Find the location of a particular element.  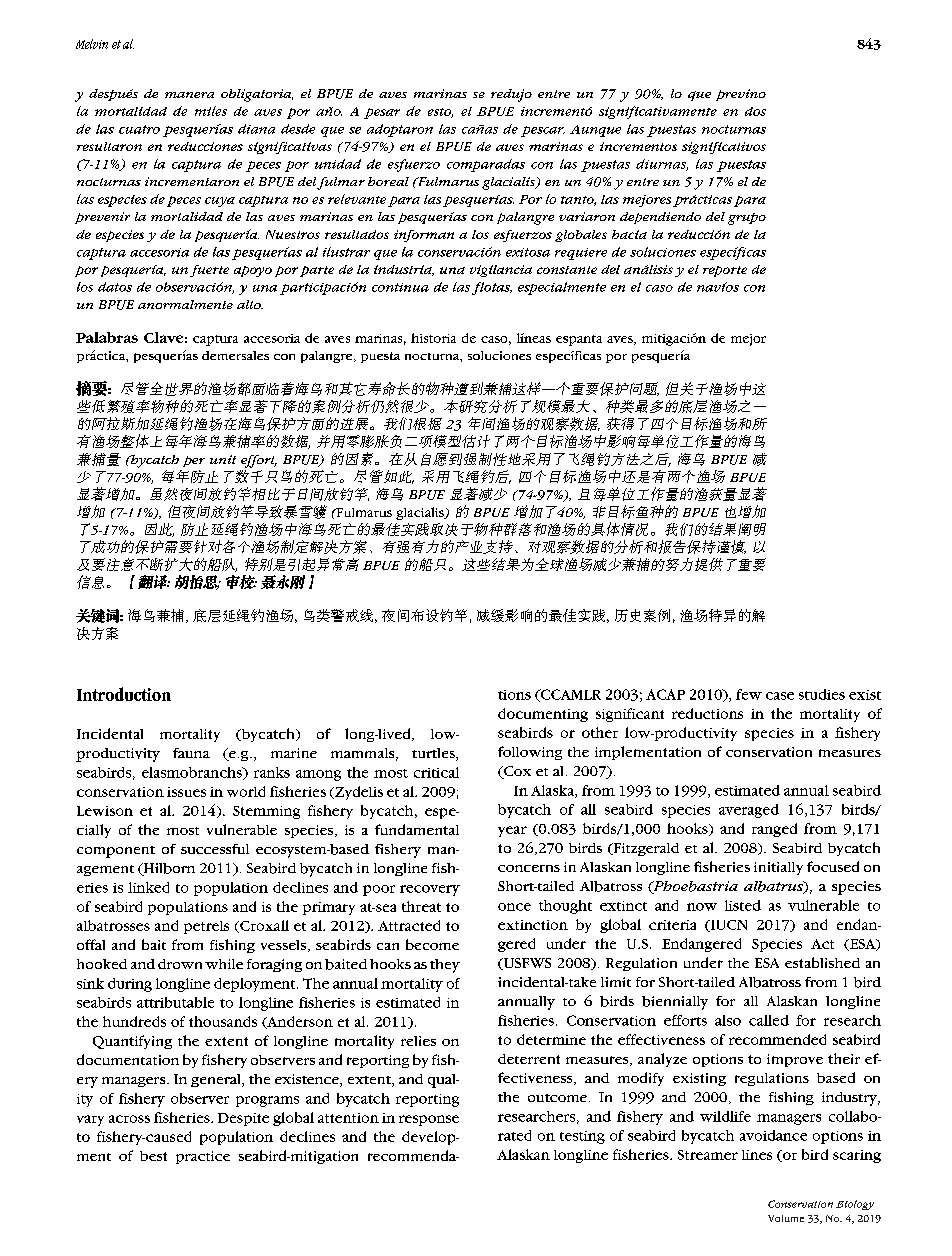

reporte is located at coordinates (725, 271).
